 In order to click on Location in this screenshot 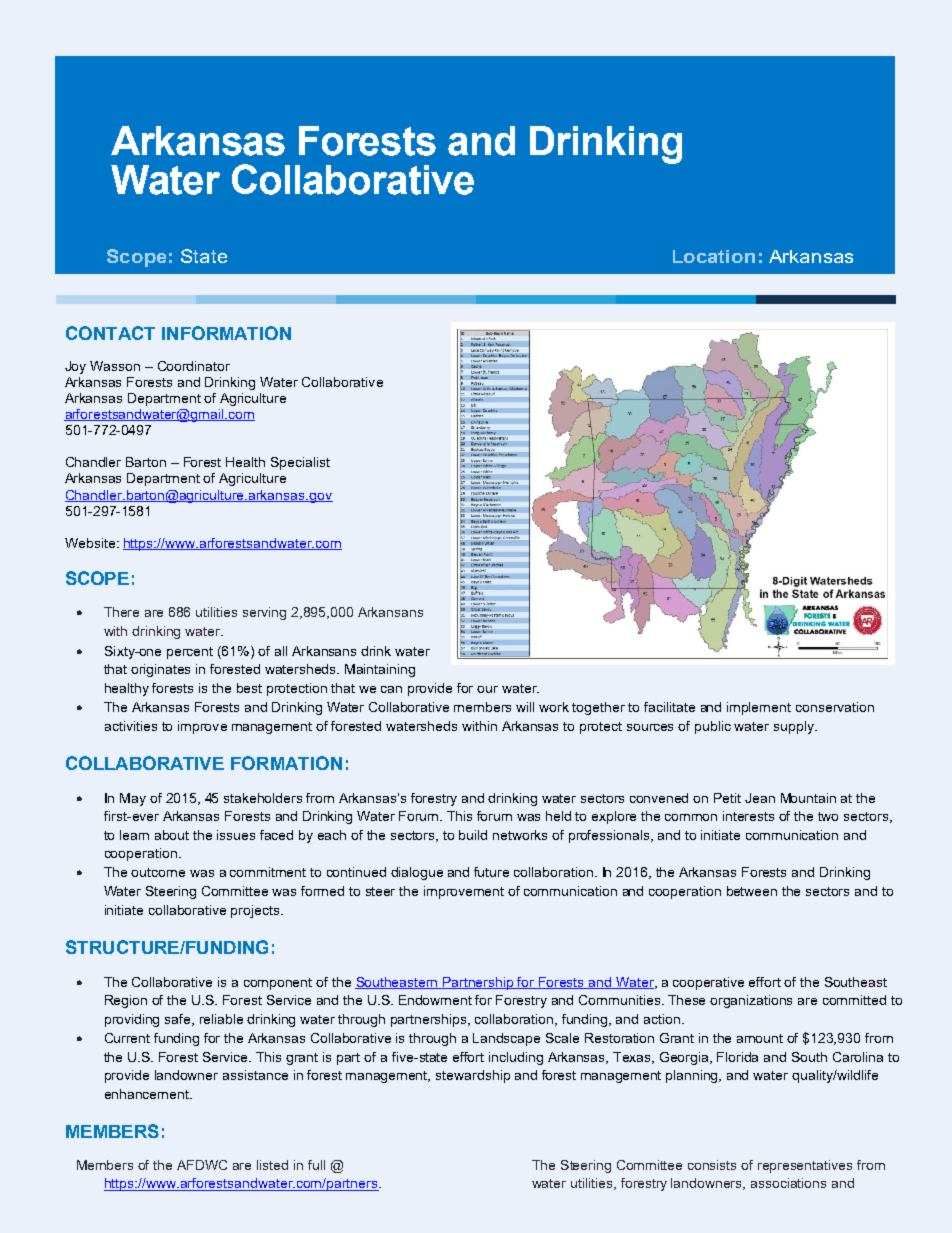, I will do `click(714, 256)`.
